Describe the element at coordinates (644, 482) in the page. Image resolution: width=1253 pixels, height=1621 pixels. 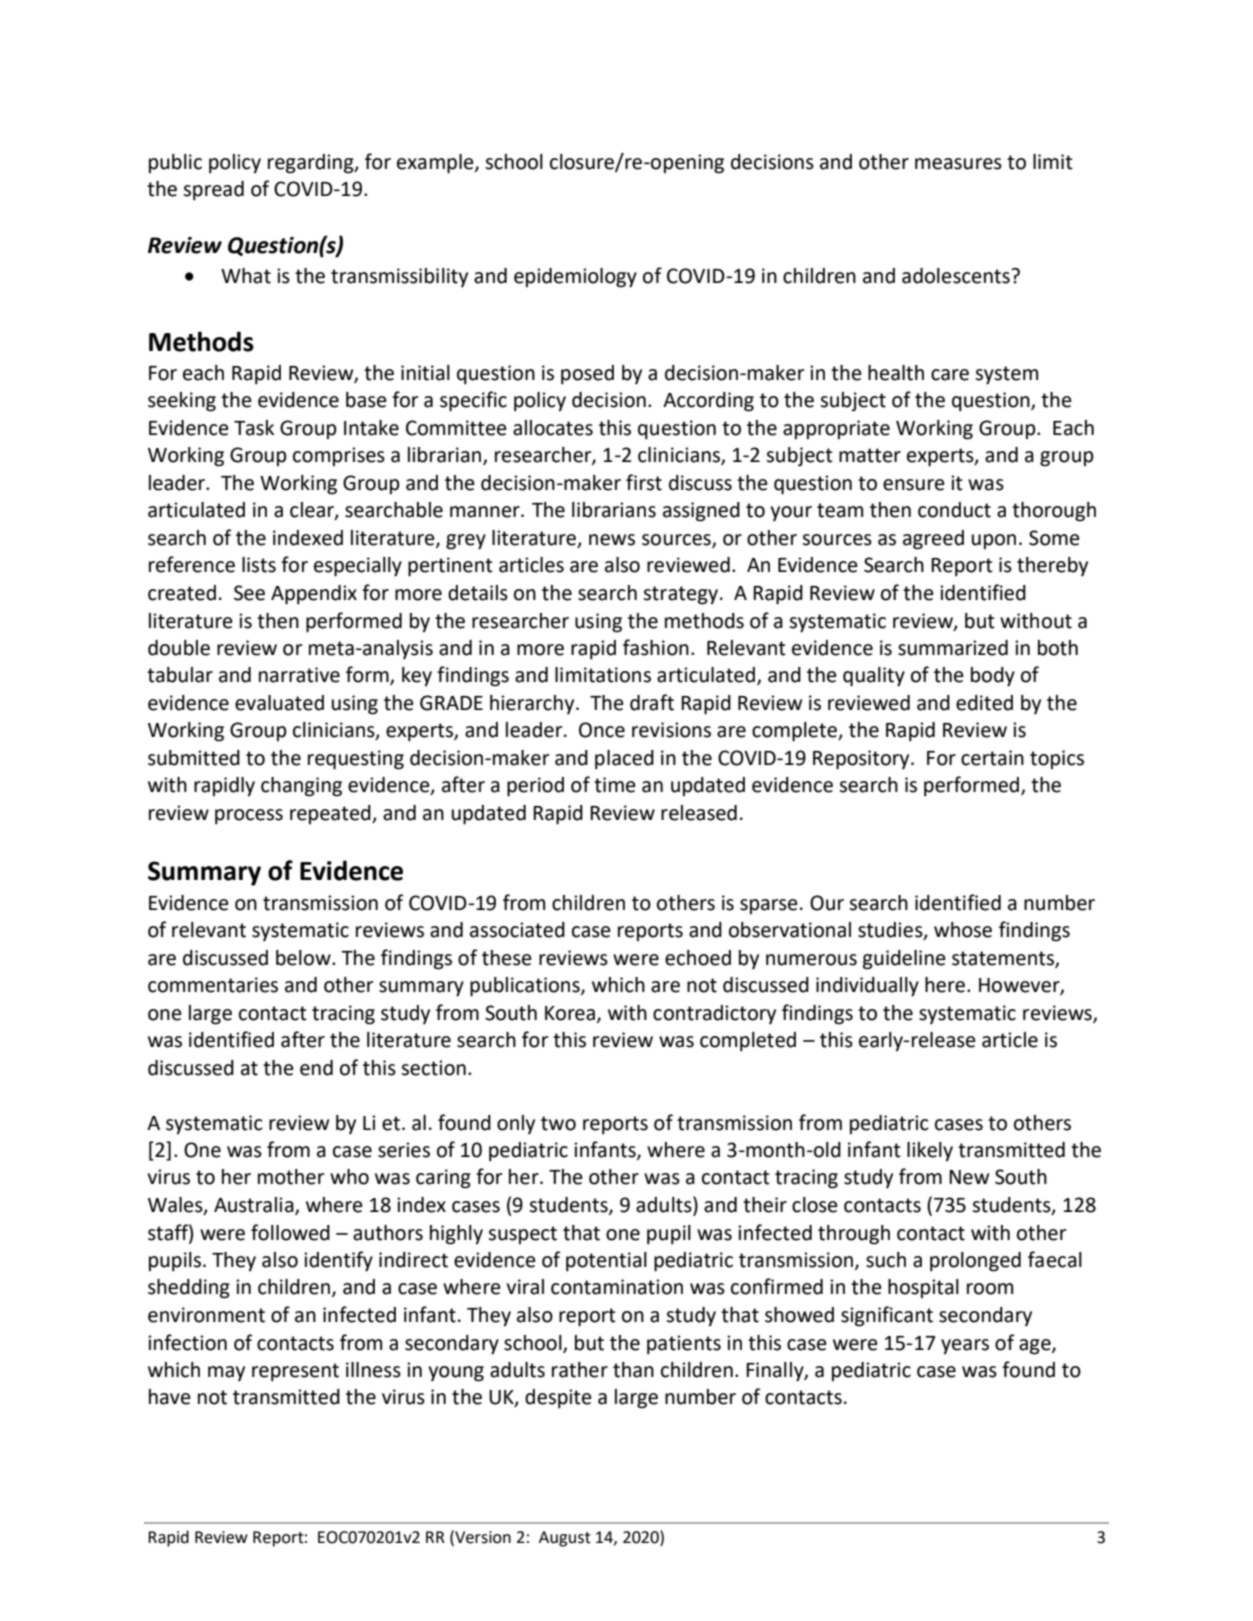
I see `first` at that location.
